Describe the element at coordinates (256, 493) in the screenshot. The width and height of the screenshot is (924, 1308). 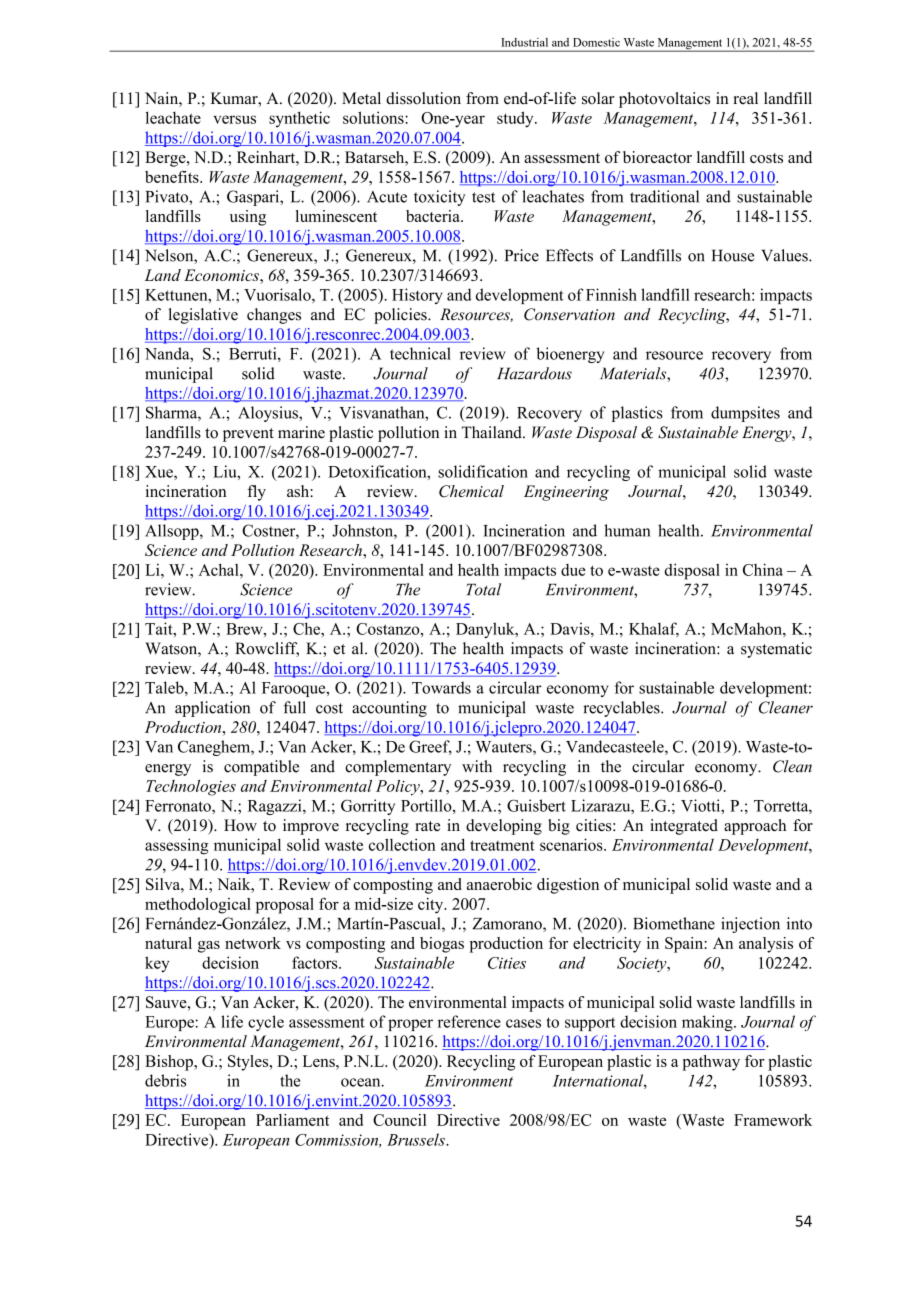
I see `fly` at that location.
